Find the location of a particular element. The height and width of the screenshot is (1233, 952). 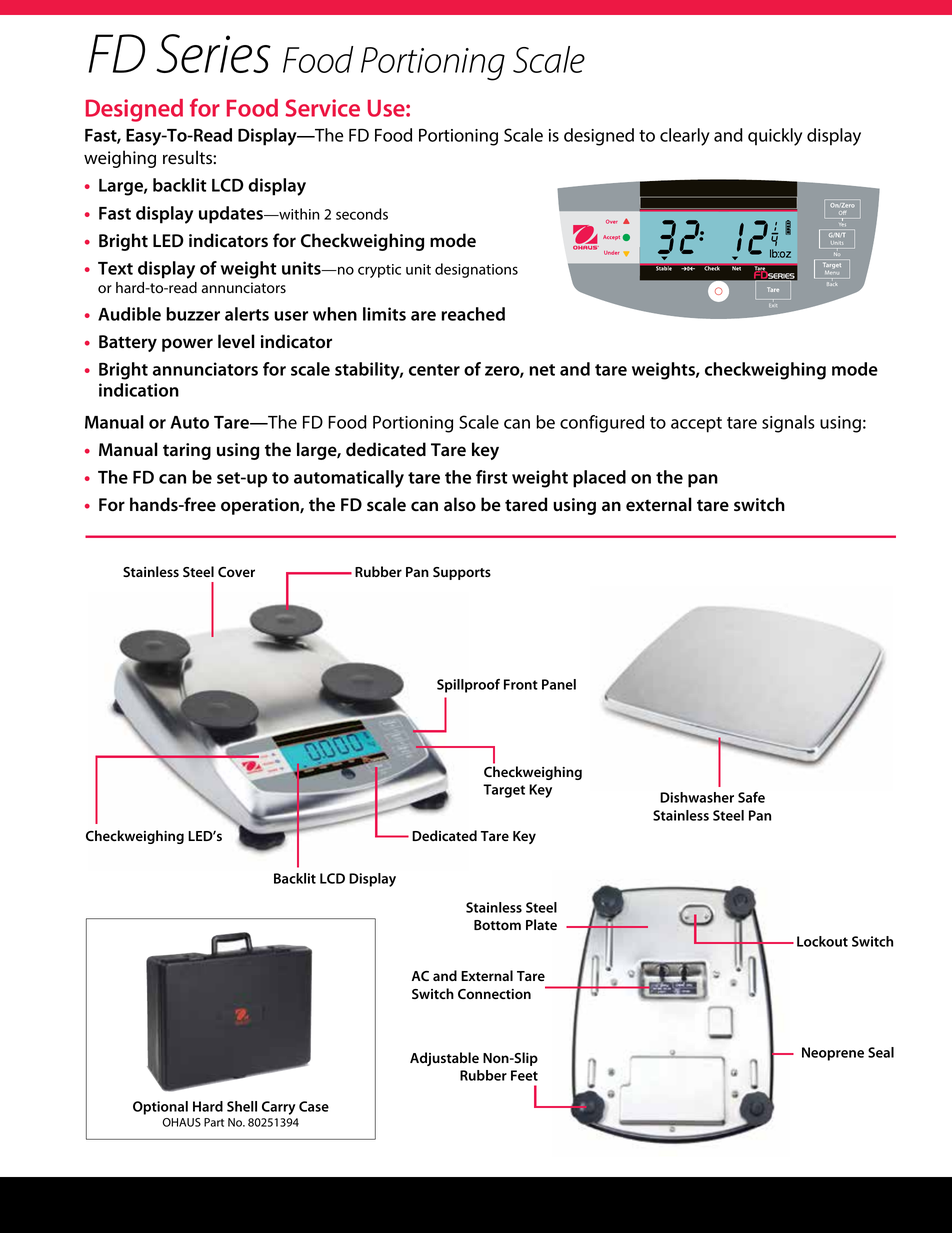

signals is located at coordinates (788, 424).
